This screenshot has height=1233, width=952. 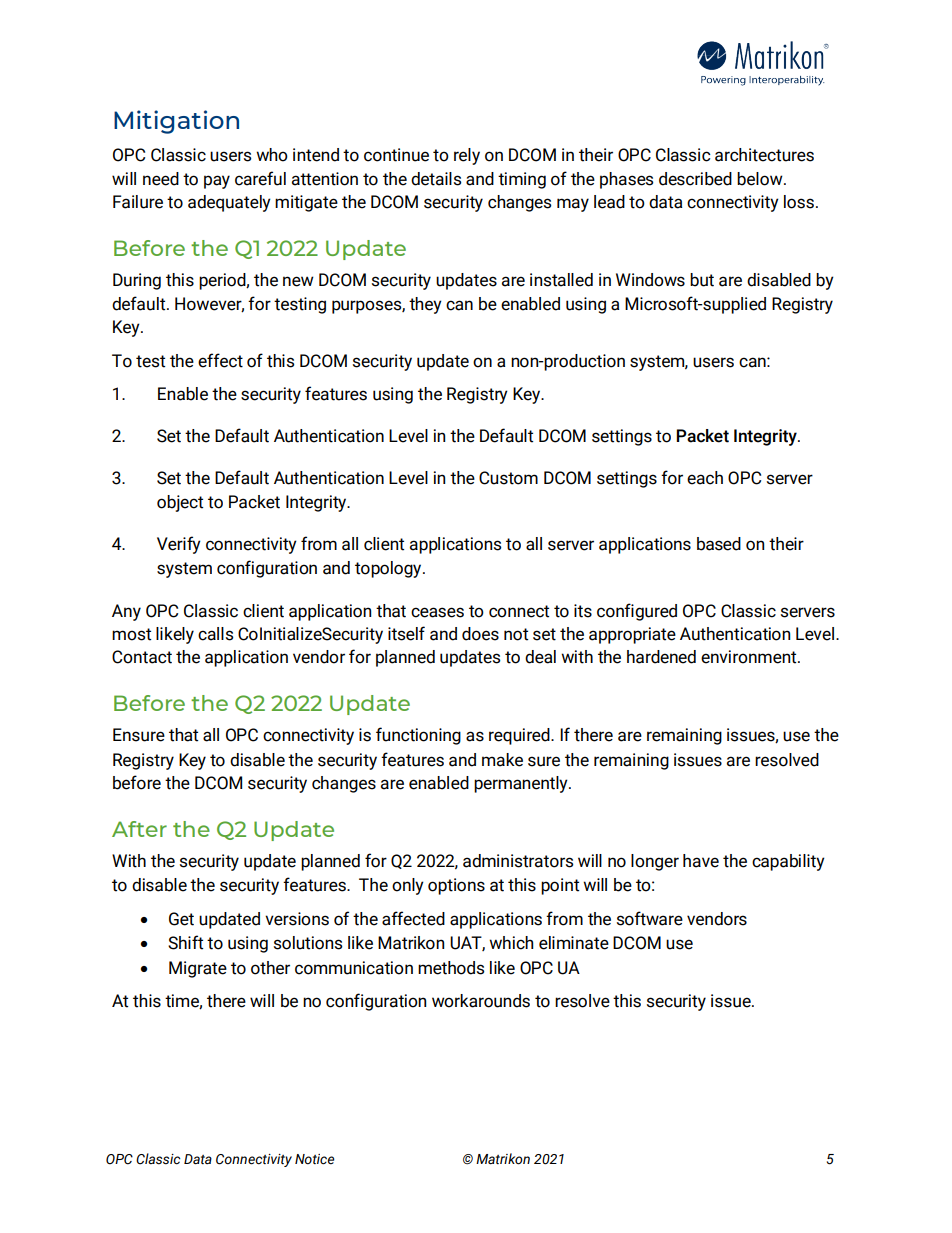 What do you see at coordinates (480, 634) in the screenshot?
I see `does` at bounding box center [480, 634].
